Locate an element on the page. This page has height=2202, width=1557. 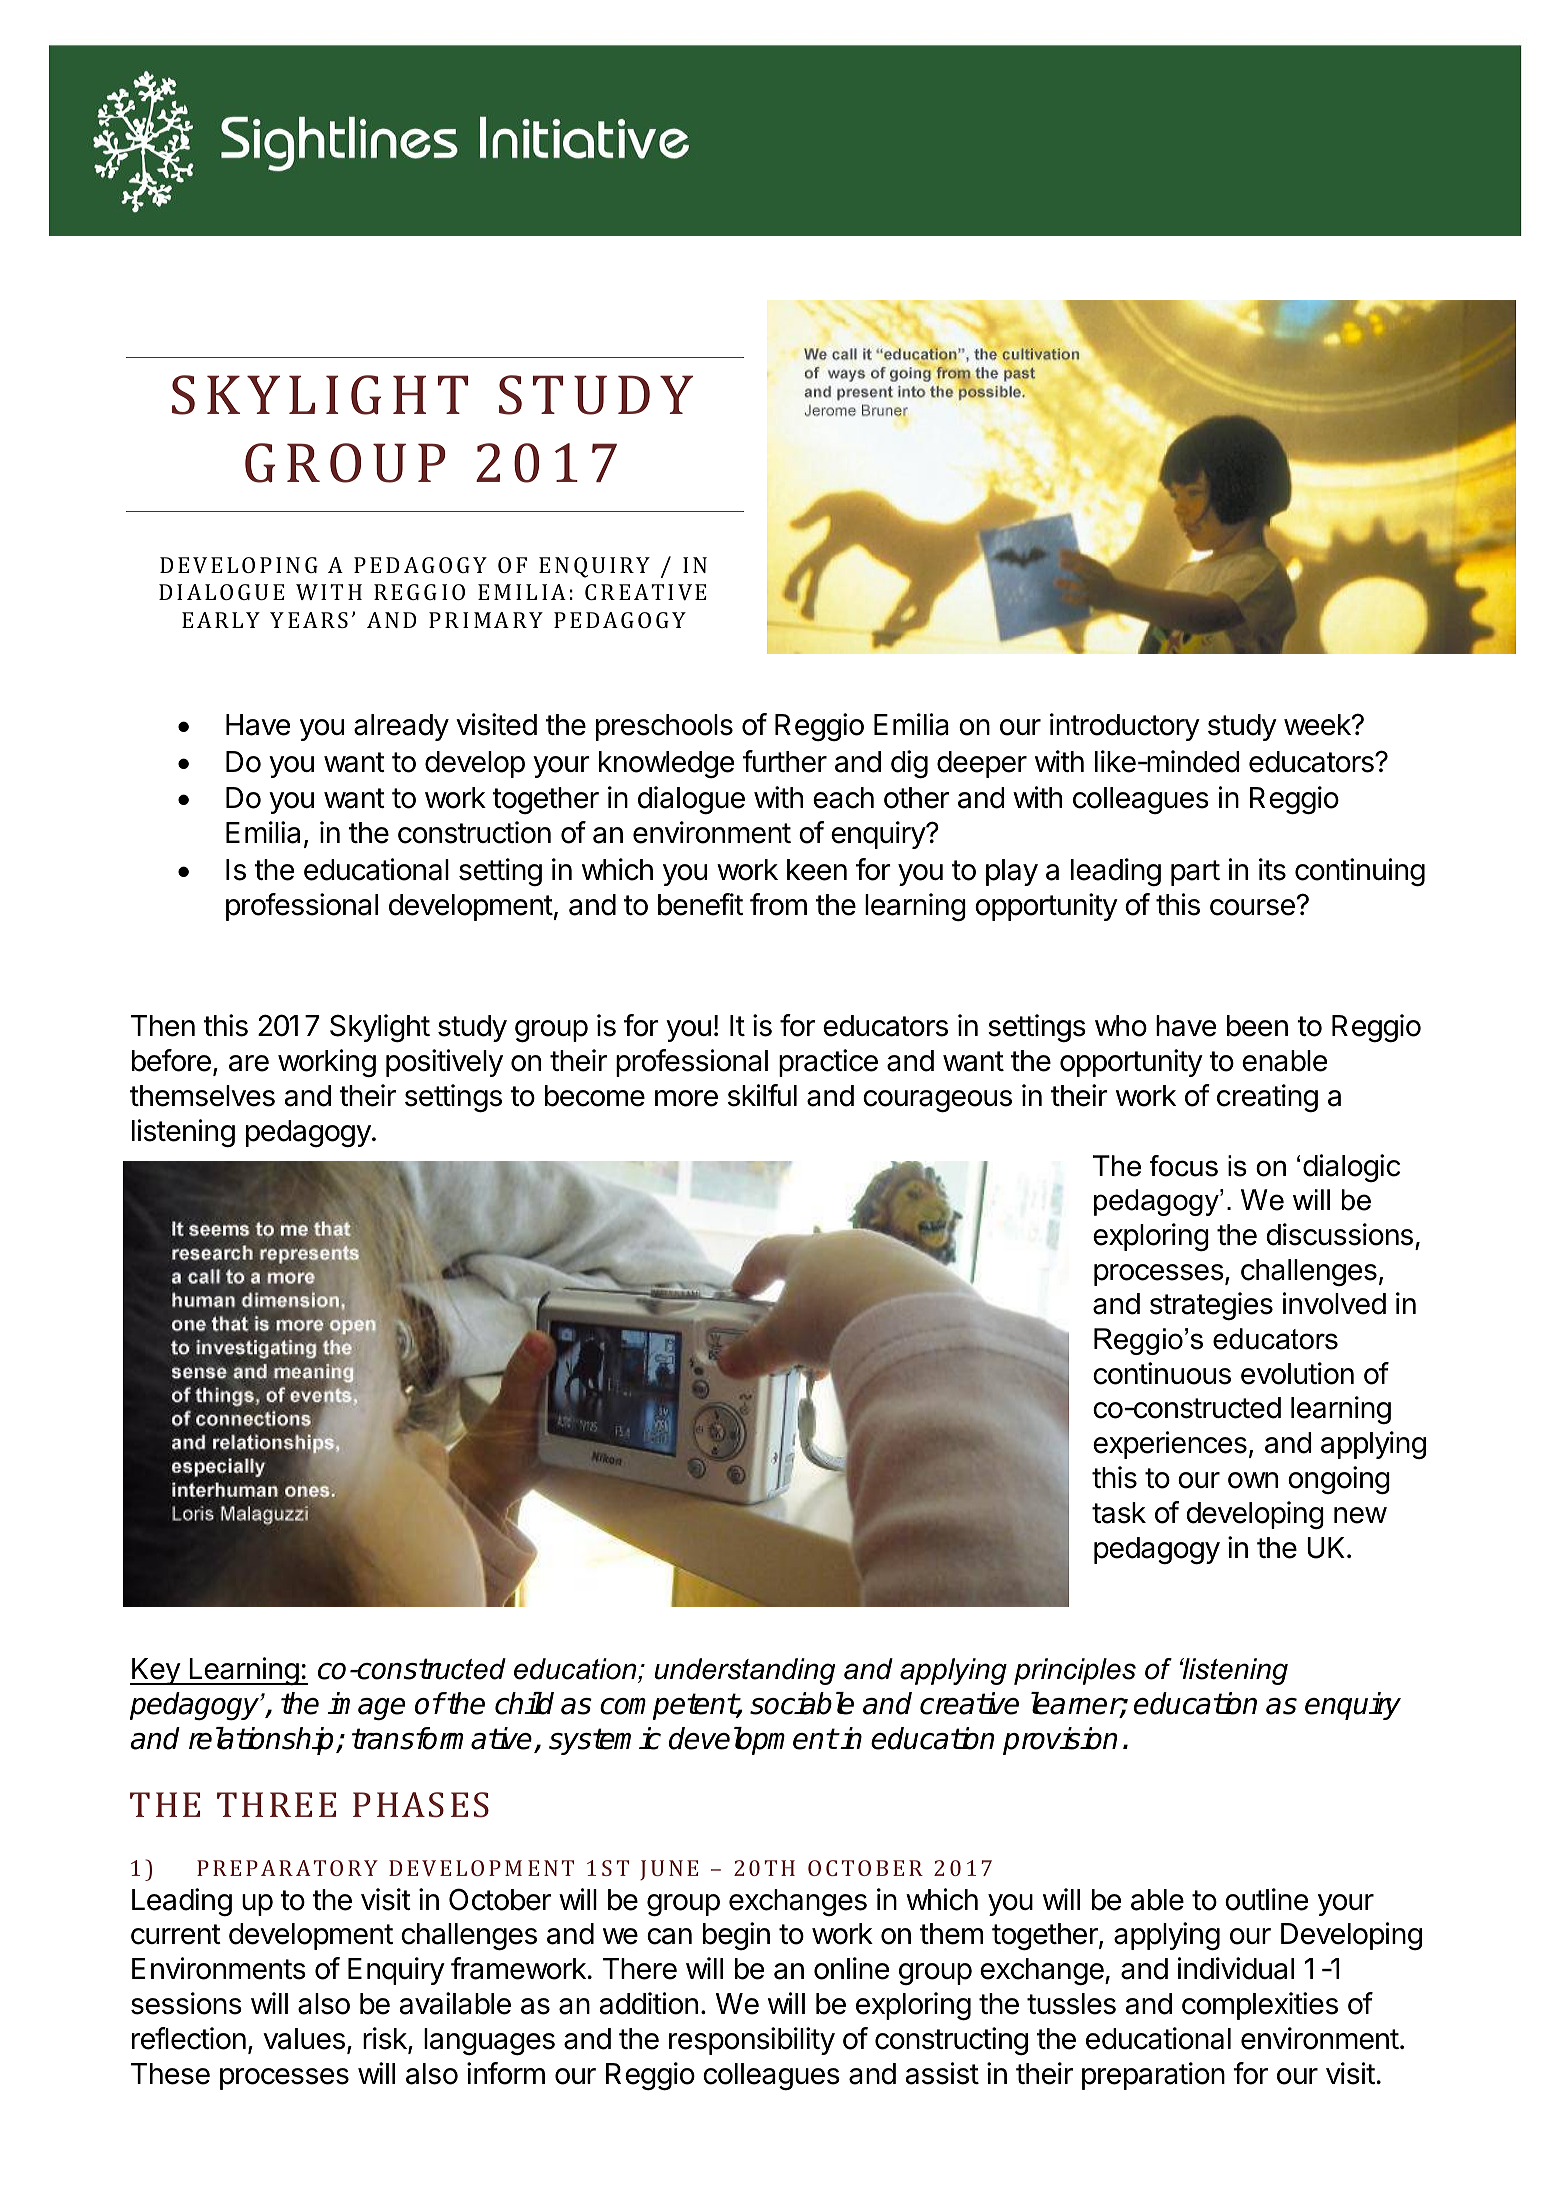
introductory is located at coordinates (1125, 727).
